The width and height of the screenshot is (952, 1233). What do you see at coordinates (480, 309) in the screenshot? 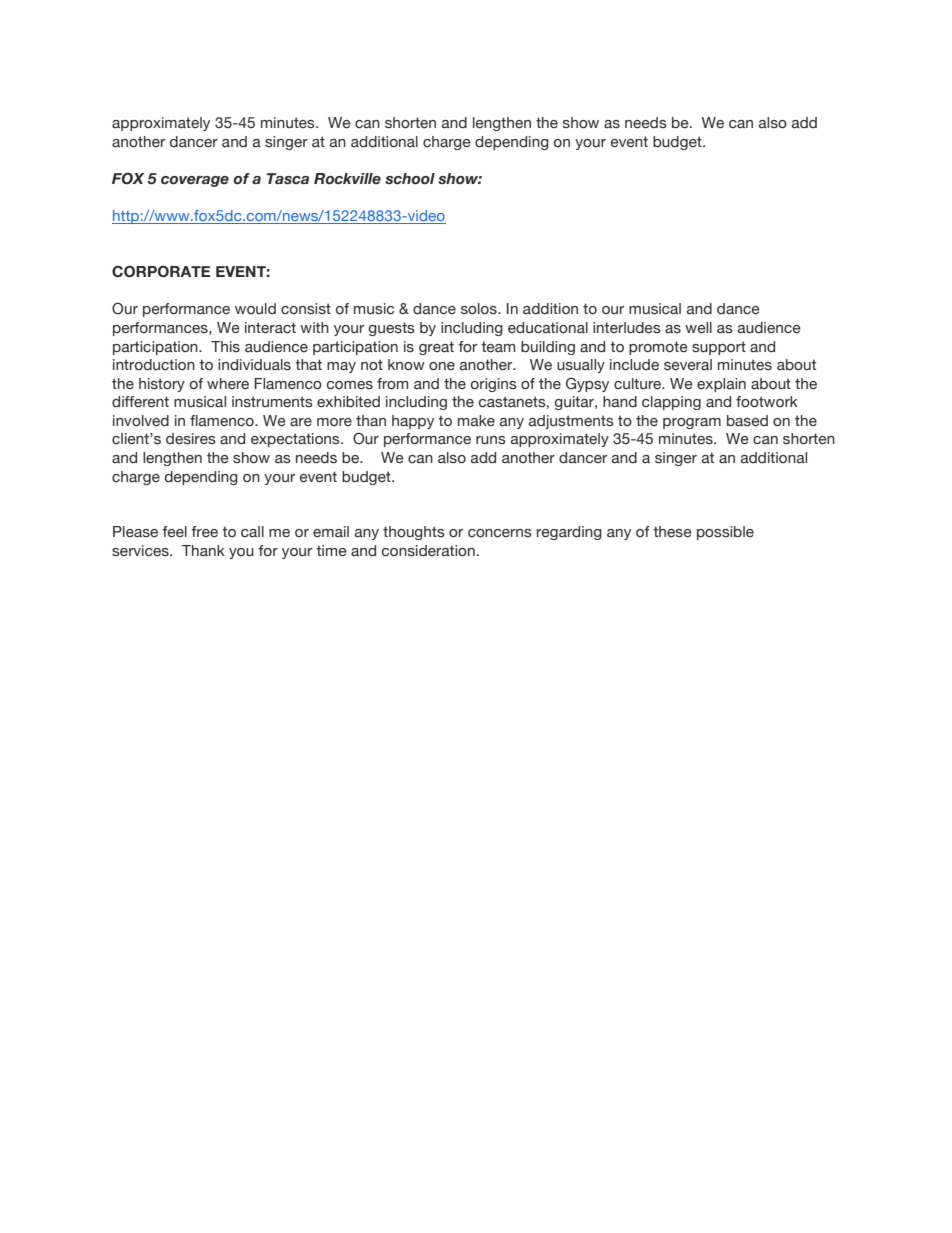
I see `solos` at bounding box center [480, 309].
